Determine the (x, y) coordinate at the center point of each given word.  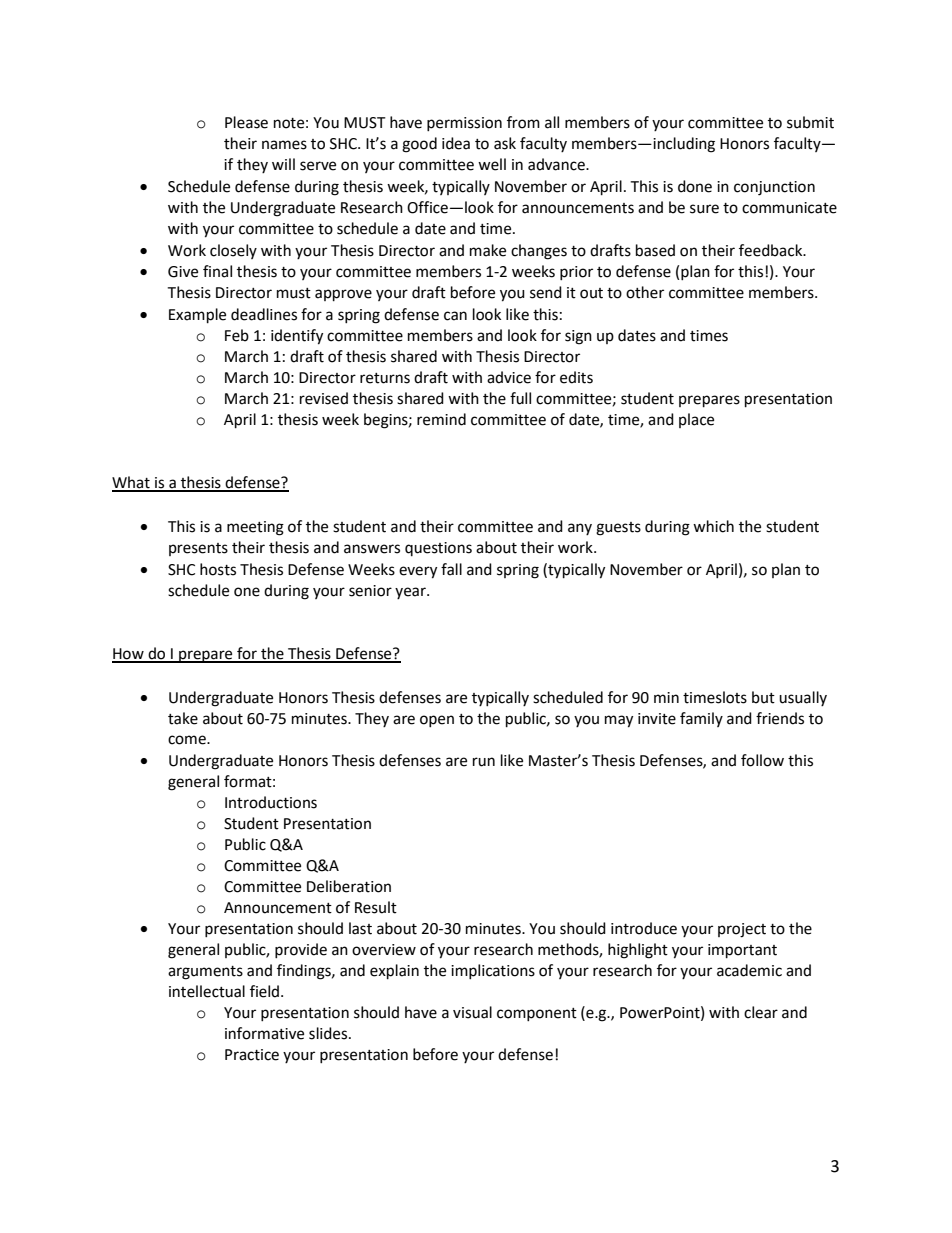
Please (246, 122)
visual (472, 1012)
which (713, 526)
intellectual (207, 991)
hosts (218, 569)
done (695, 186)
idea (456, 143)
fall (451, 569)
